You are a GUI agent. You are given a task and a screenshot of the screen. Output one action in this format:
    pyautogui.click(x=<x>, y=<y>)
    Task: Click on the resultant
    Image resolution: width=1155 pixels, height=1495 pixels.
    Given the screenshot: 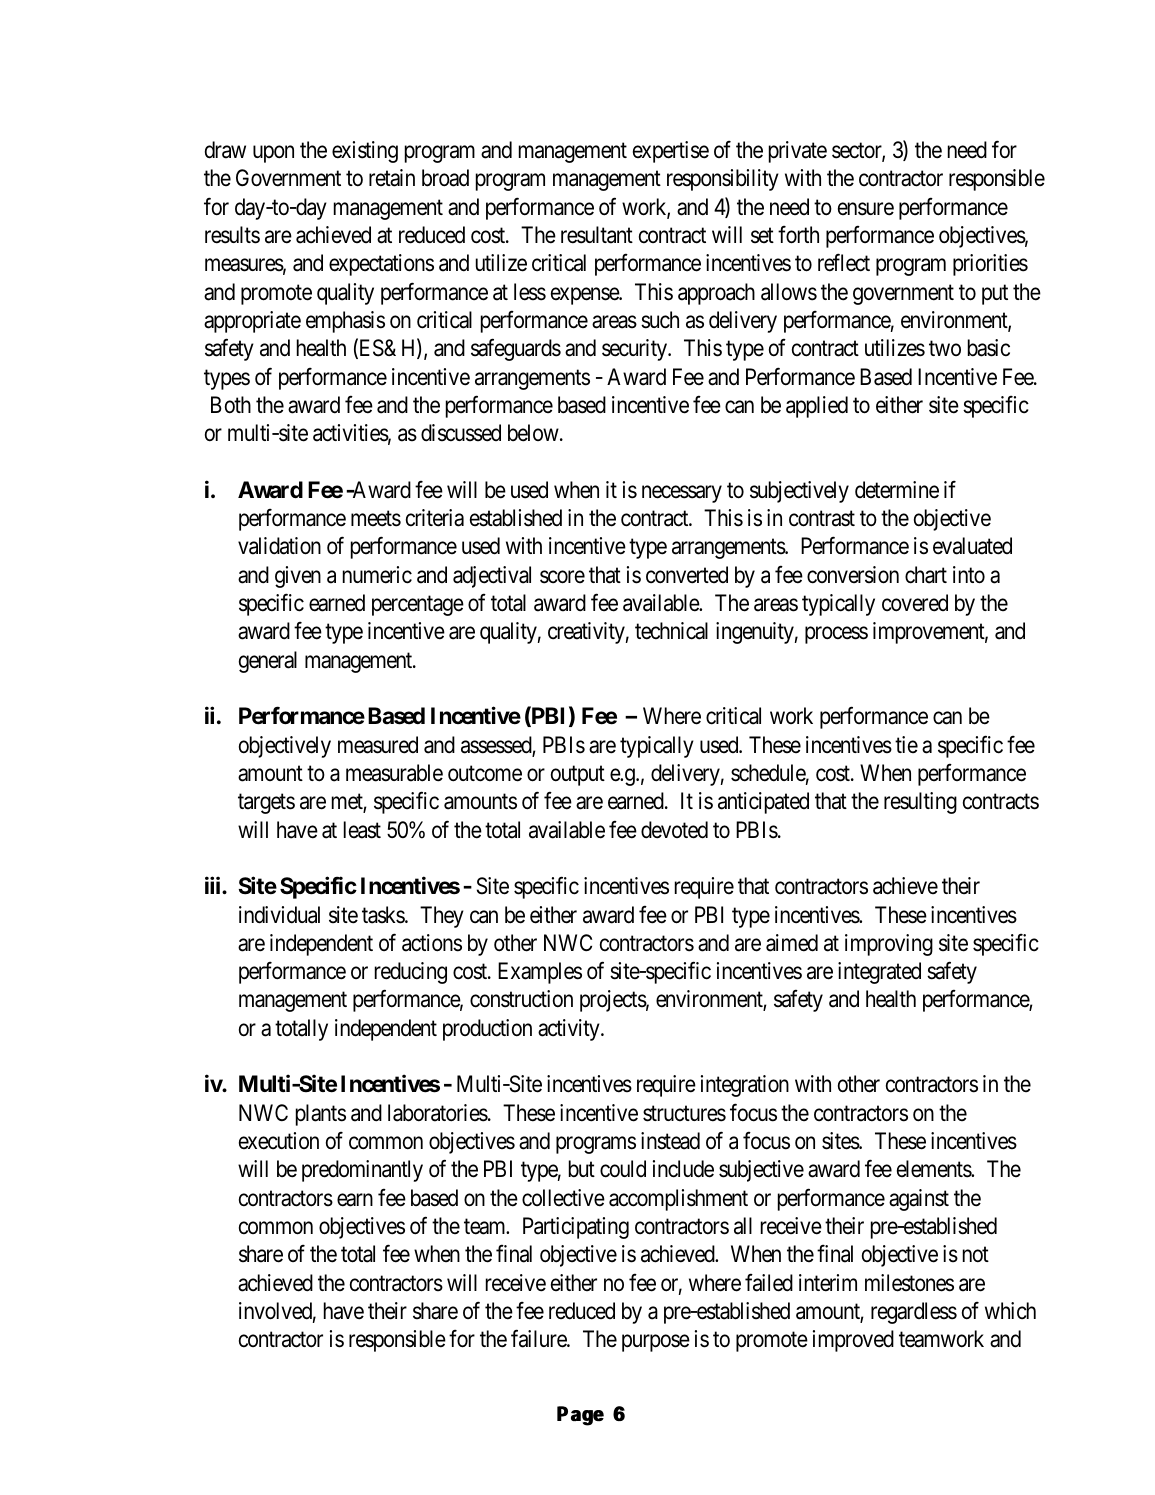 What is the action you would take?
    pyautogui.click(x=597, y=235)
